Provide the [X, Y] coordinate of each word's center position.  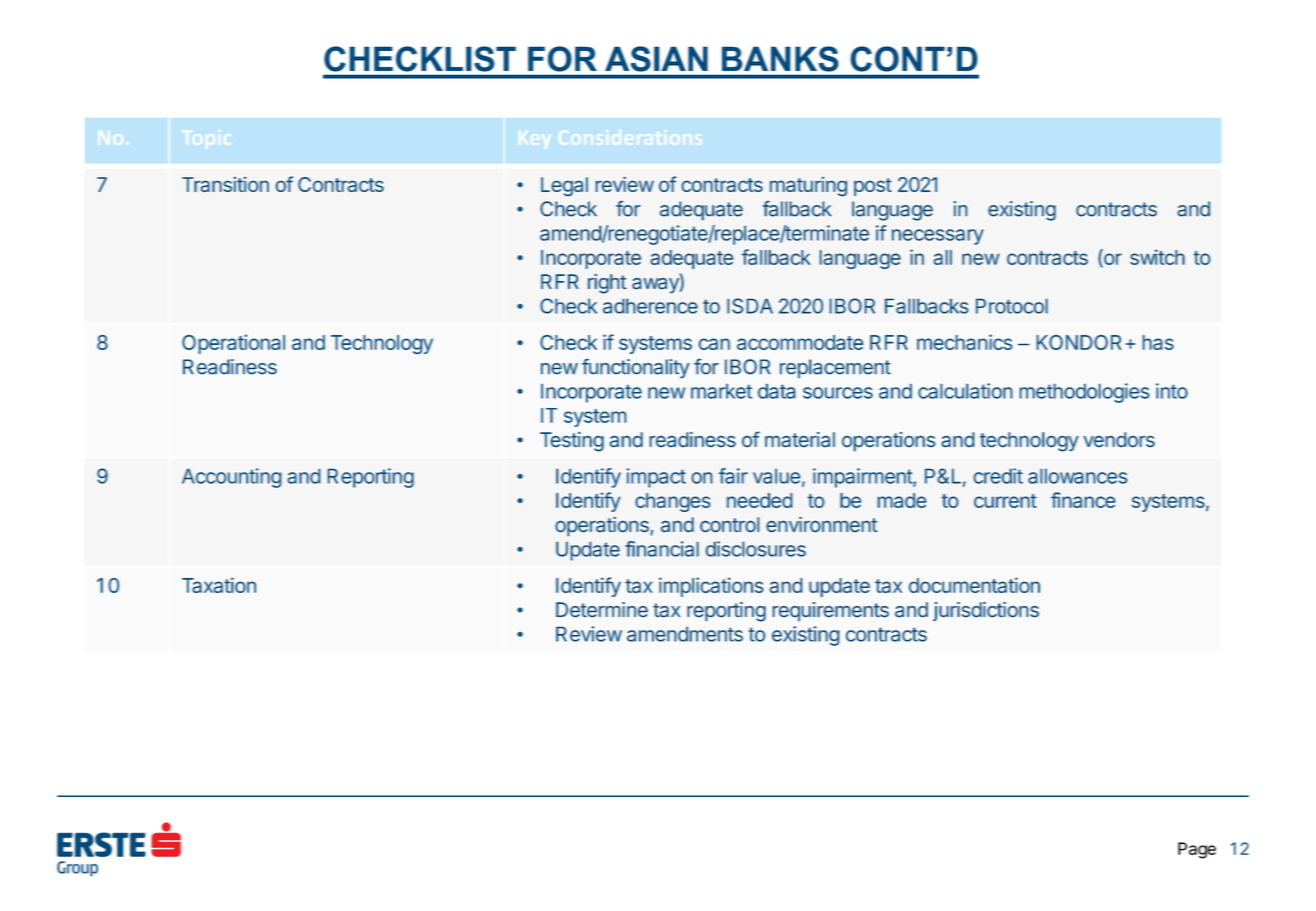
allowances [1078, 476]
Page [1197, 850]
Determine [602, 609]
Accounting [231, 478]
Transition [225, 184]
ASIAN [656, 59]
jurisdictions [986, 611]
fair [733, 476]
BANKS [780, 59]
